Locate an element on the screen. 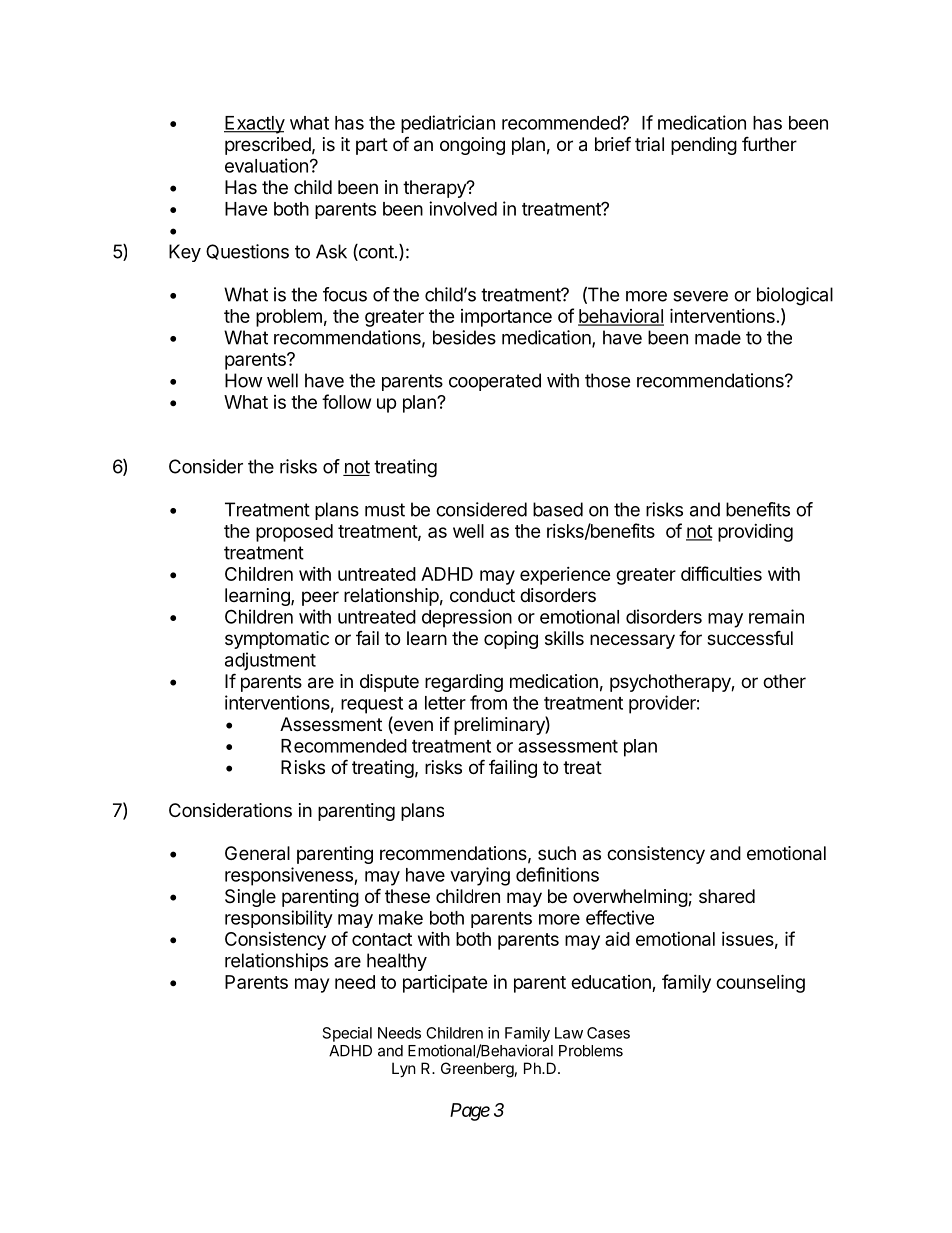  cooperated is located at coordinates (495, 382).
